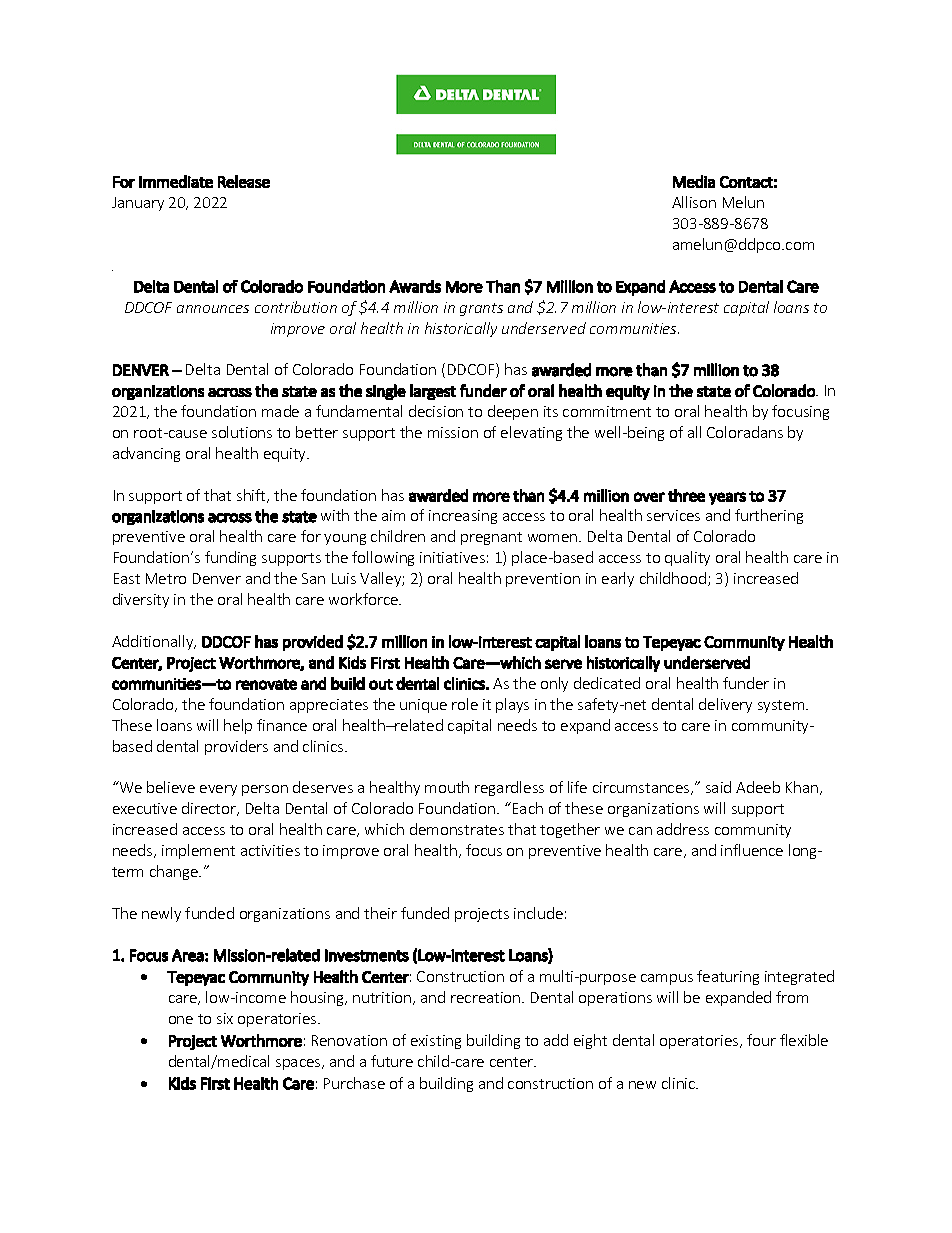 This document has height=1233, width=952. What do you see at coordinates (225, 1018) in the document?
I see `six` at bounding box center [225, 1018].
